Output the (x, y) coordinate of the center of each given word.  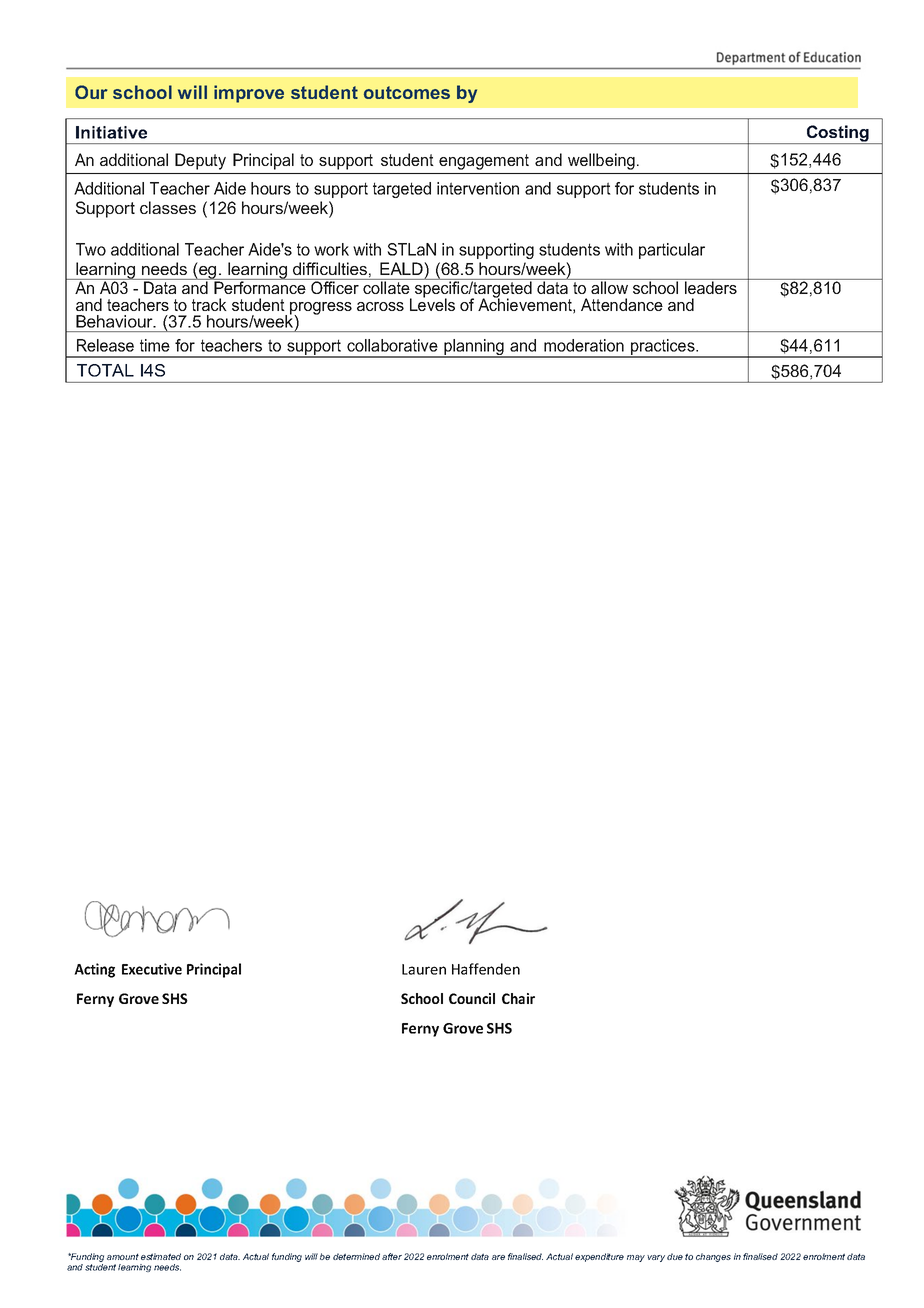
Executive (152, 969)
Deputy (200, 161)
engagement (484, 162)
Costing (837, 134)
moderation (584, 345)
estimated (161, 1256)
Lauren (424, 969)
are (498, 1257)
